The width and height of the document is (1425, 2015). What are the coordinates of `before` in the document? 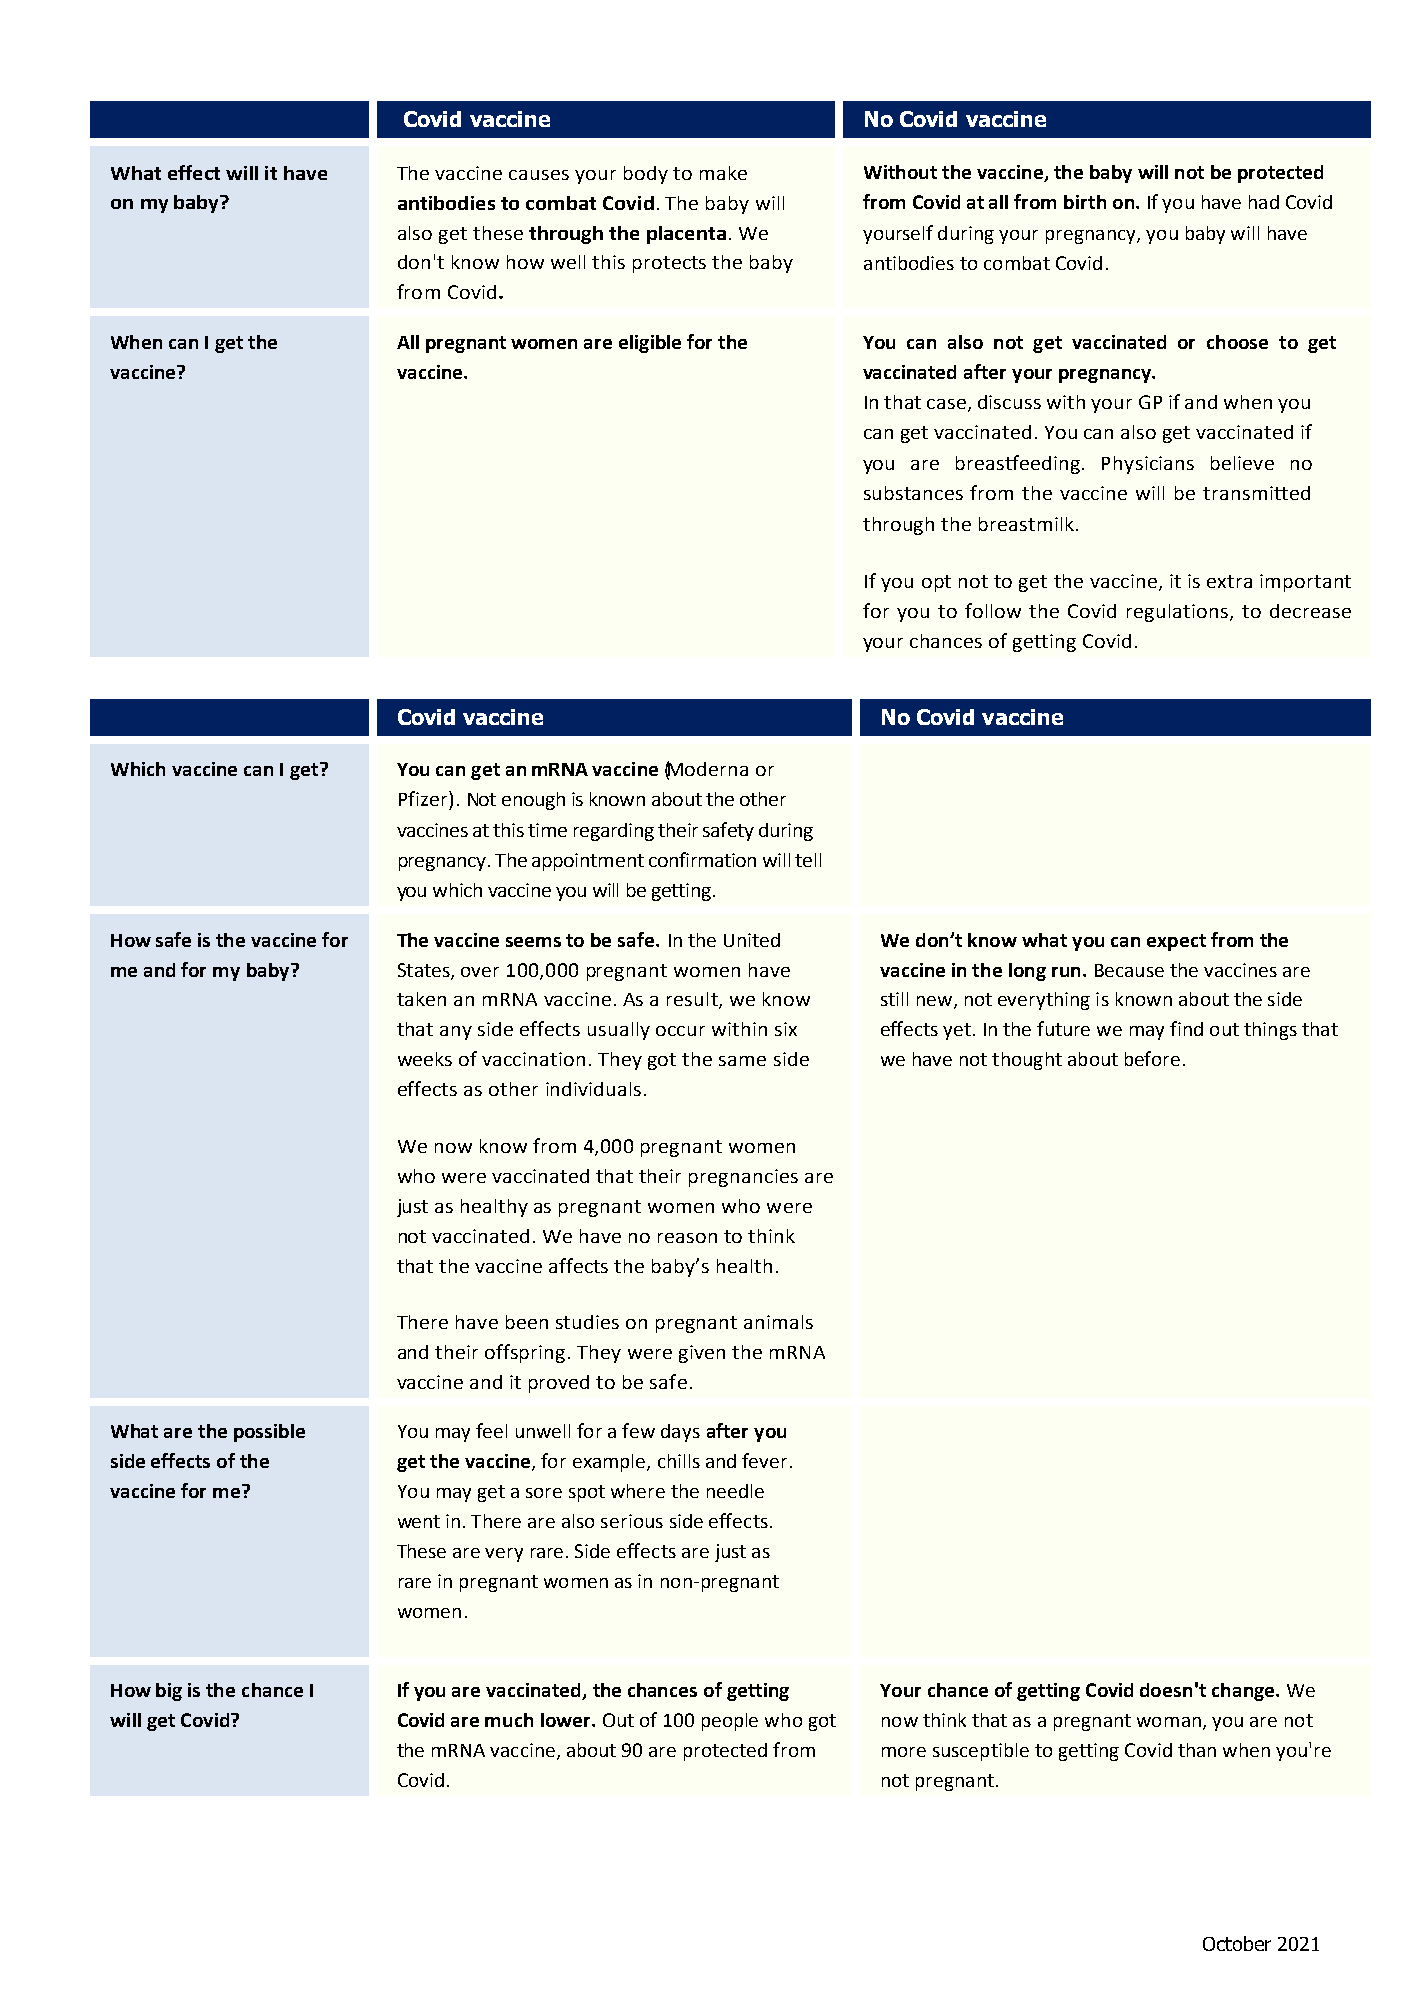 It's located at (1152, 1058).
